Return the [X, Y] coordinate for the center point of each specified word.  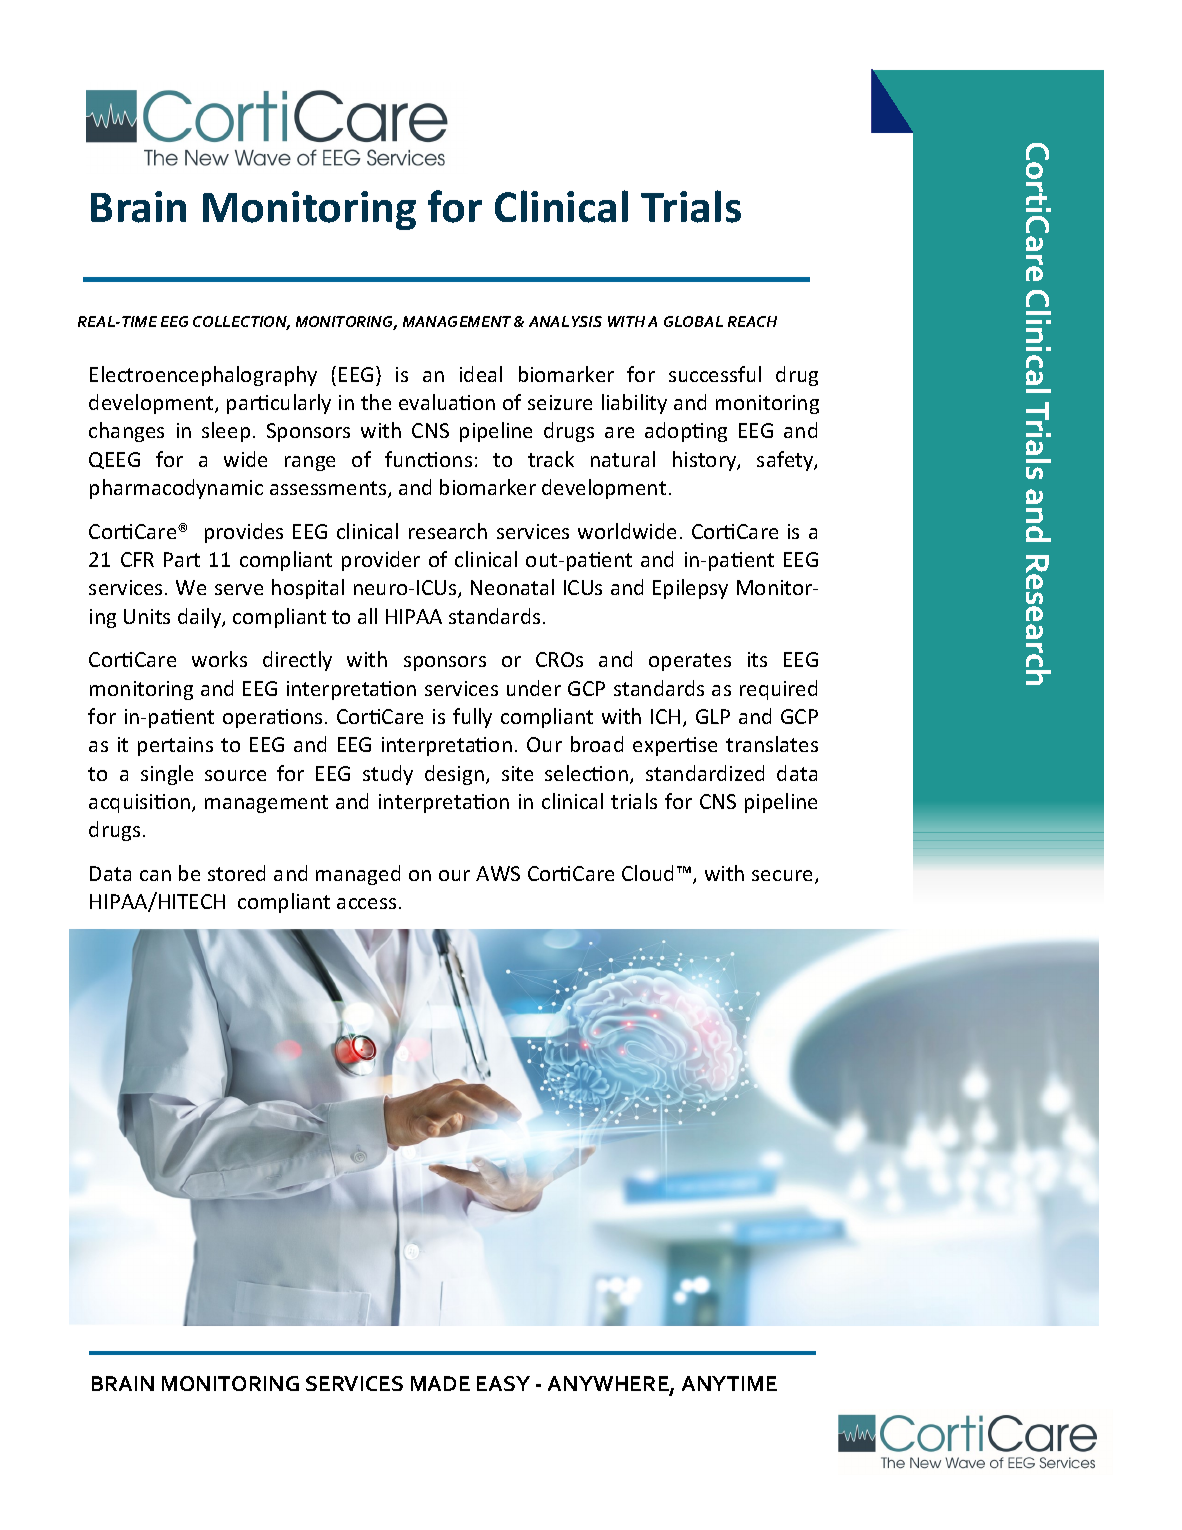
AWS [498, 873]
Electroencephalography [203, 376]
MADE [440, 1383]
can [155, 875]
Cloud [647, 873]
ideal [481, 374]
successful [715, 374]
